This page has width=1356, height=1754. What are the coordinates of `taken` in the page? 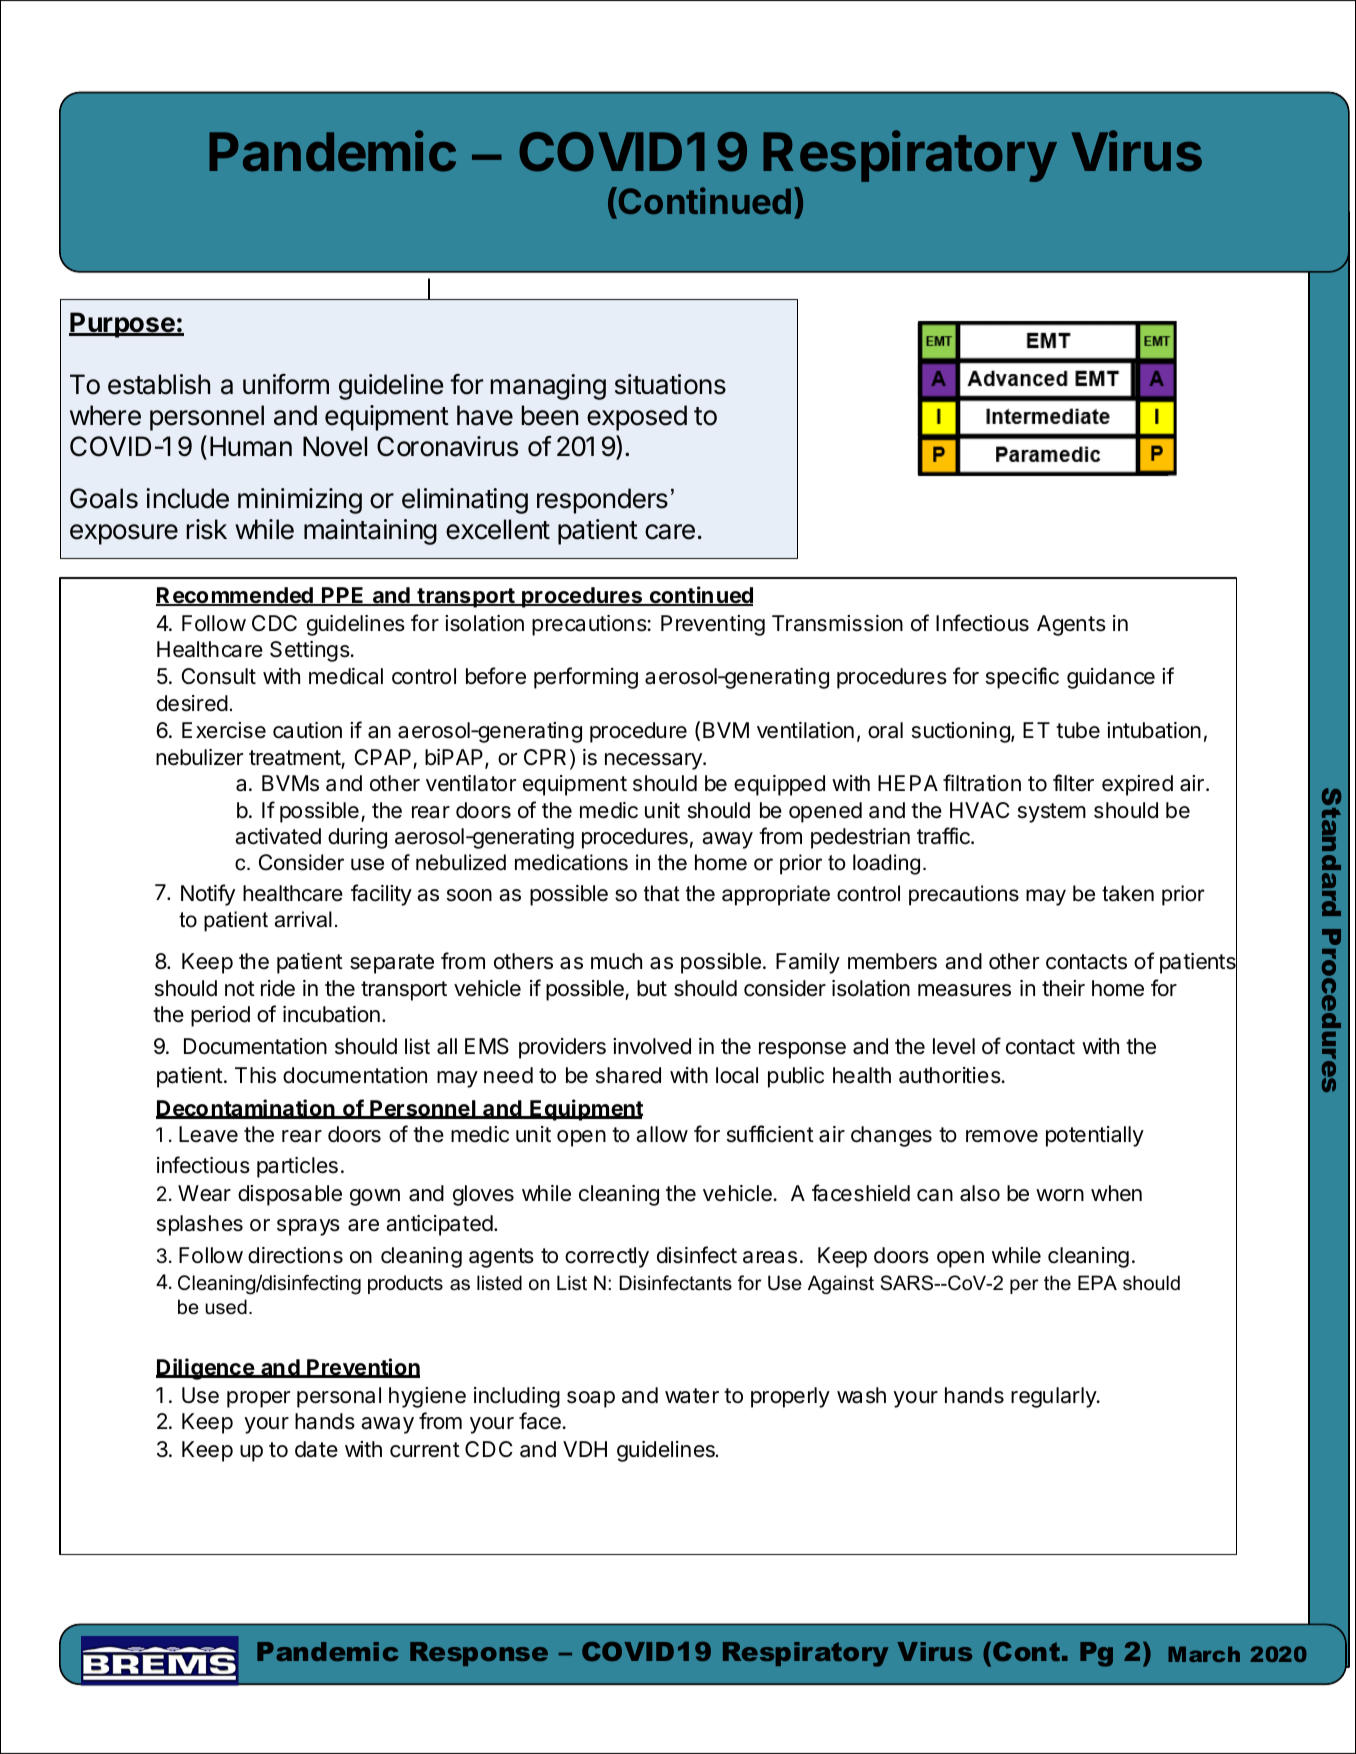 It's located at (1128, 893).
